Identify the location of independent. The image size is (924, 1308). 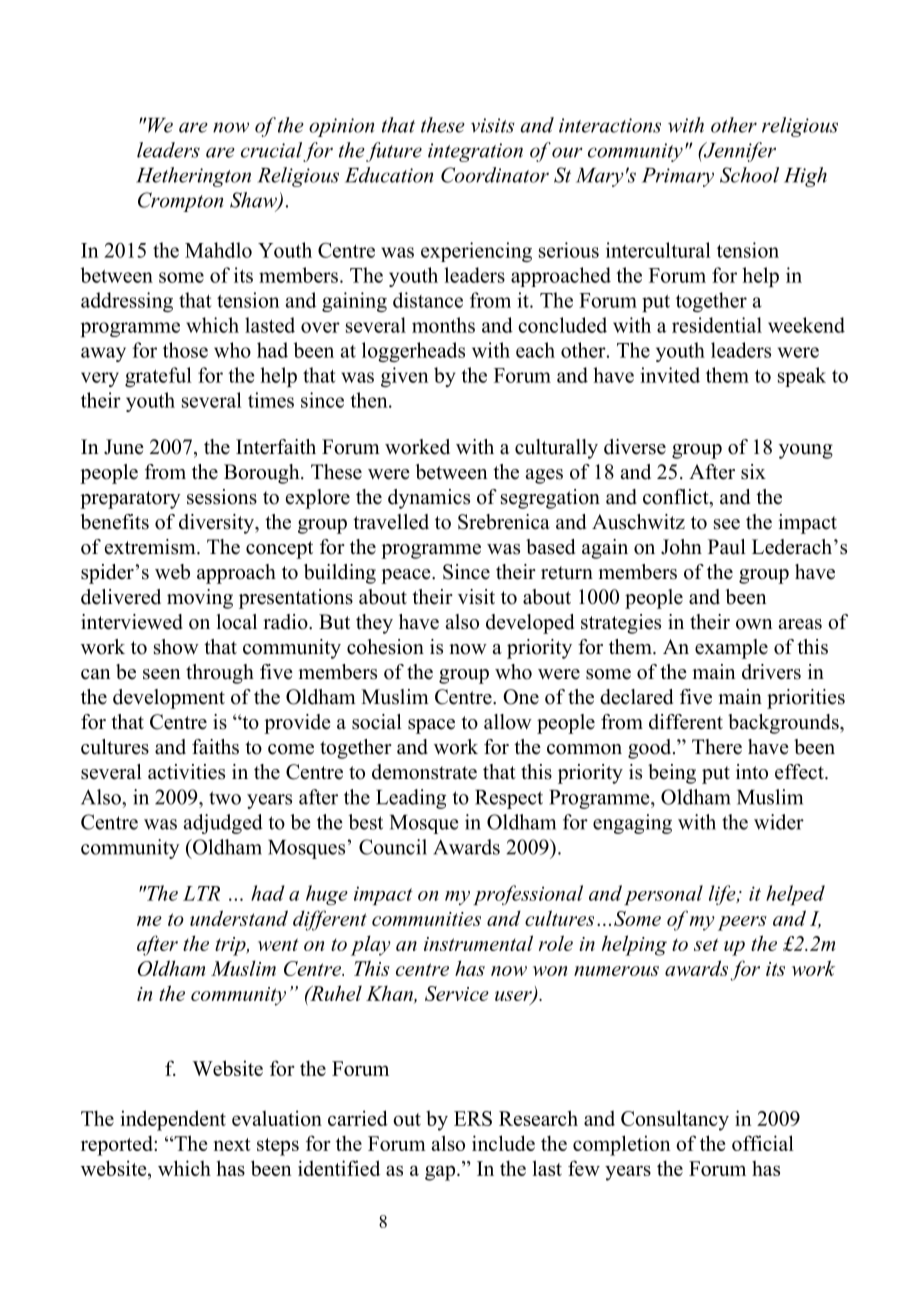
(173, 1120).
